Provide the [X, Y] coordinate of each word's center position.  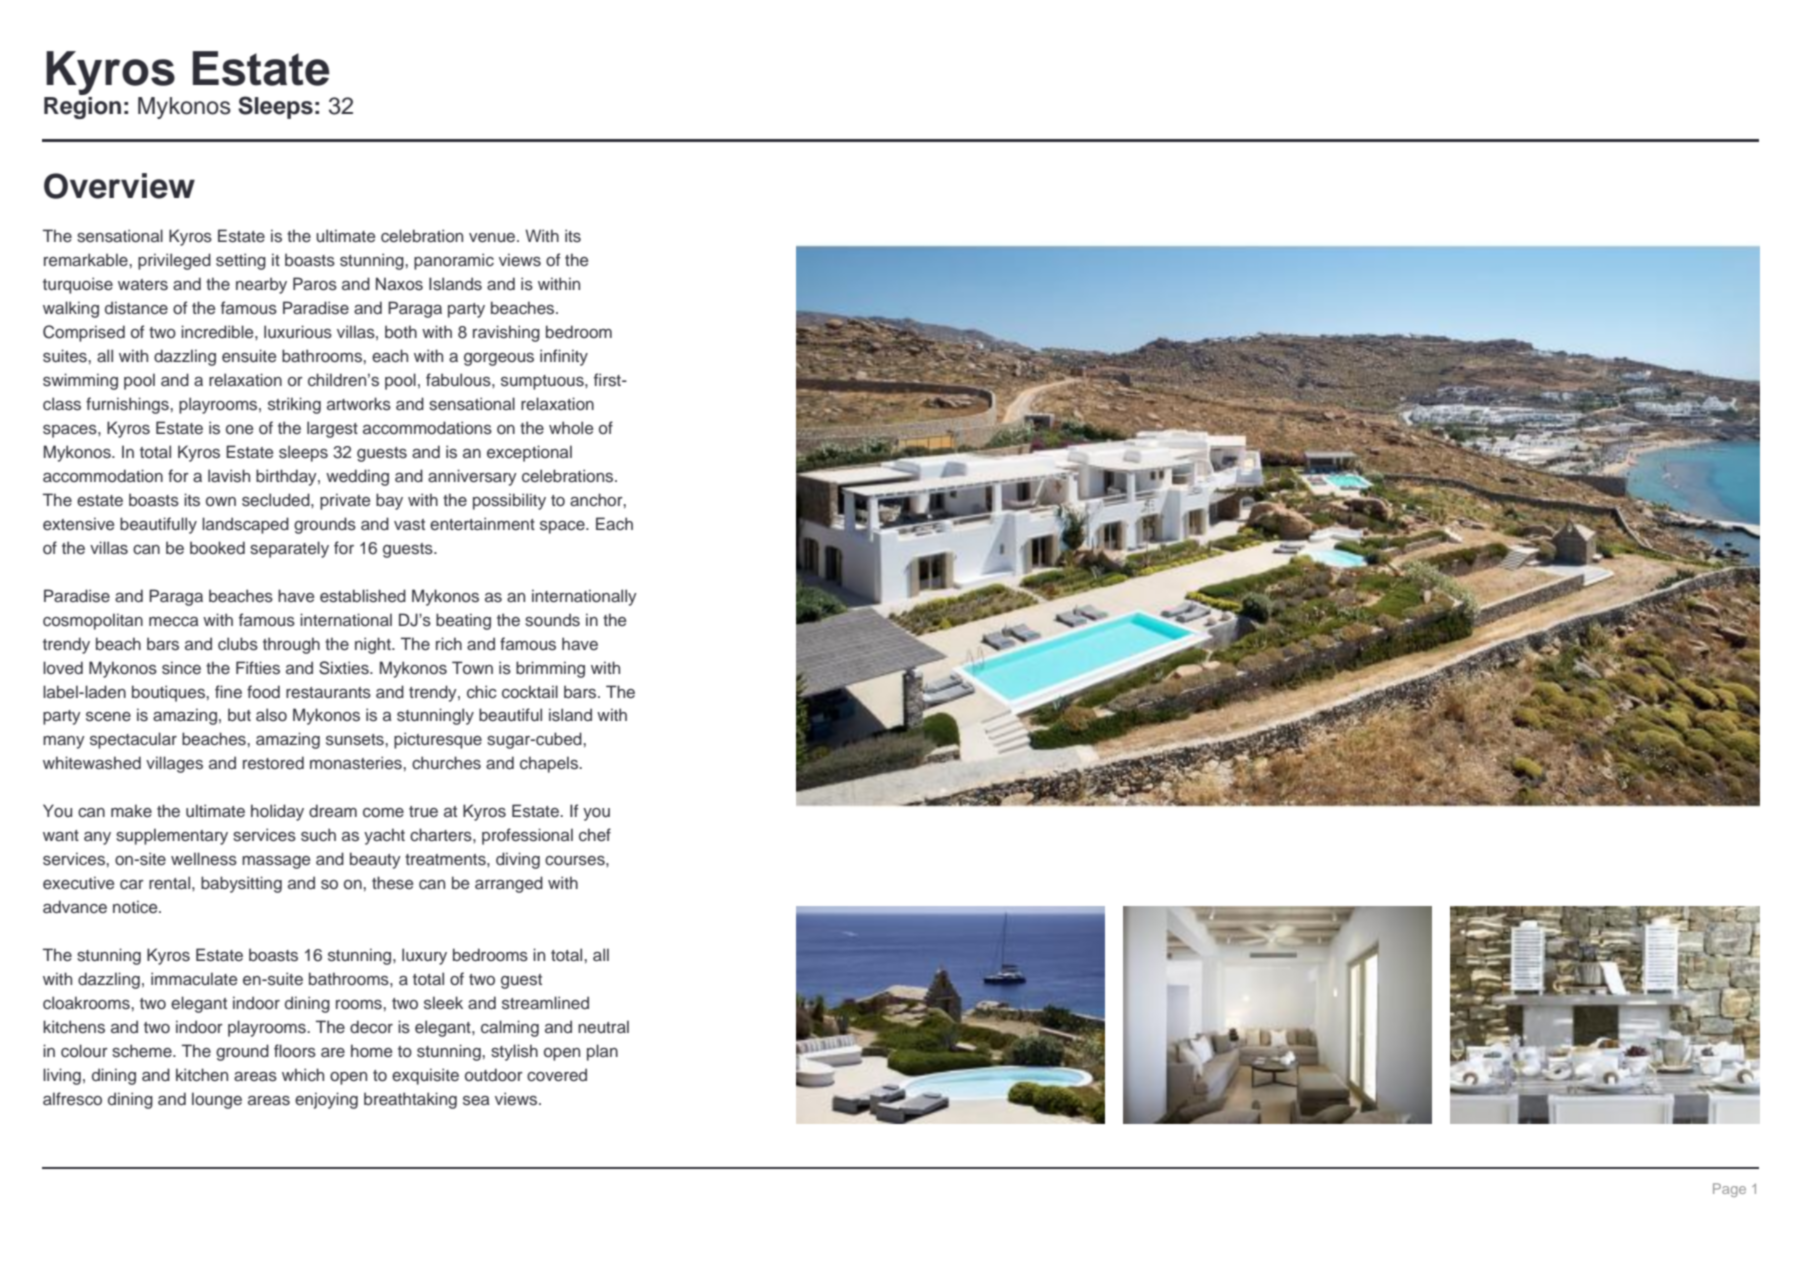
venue [493, 238]
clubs [238, 644]
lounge [217, 1100]
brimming [550, 669]
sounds [552, 620]
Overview [119, 186]
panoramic [454, 261]
